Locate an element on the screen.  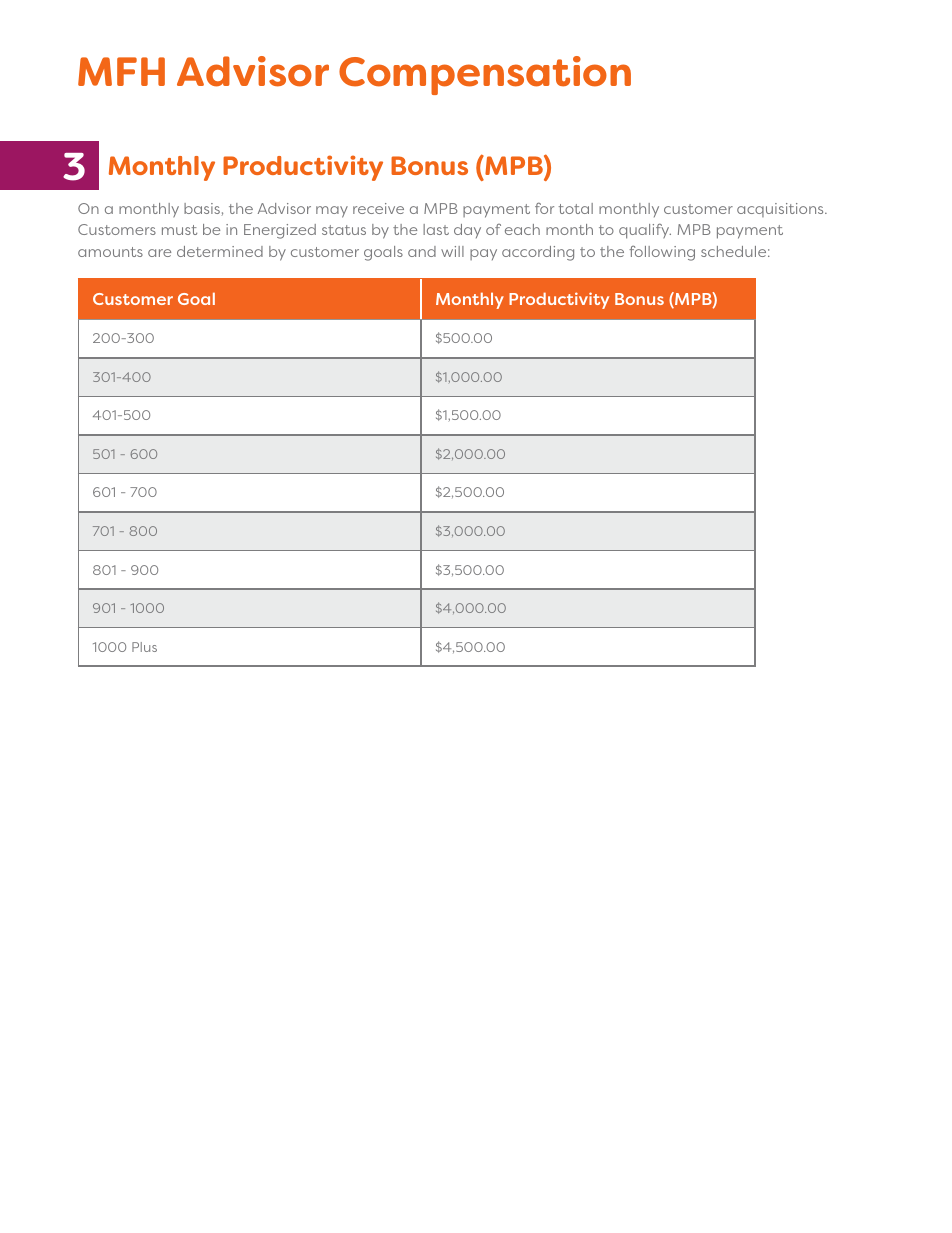
qualify is located at coordinates (645, 231).
